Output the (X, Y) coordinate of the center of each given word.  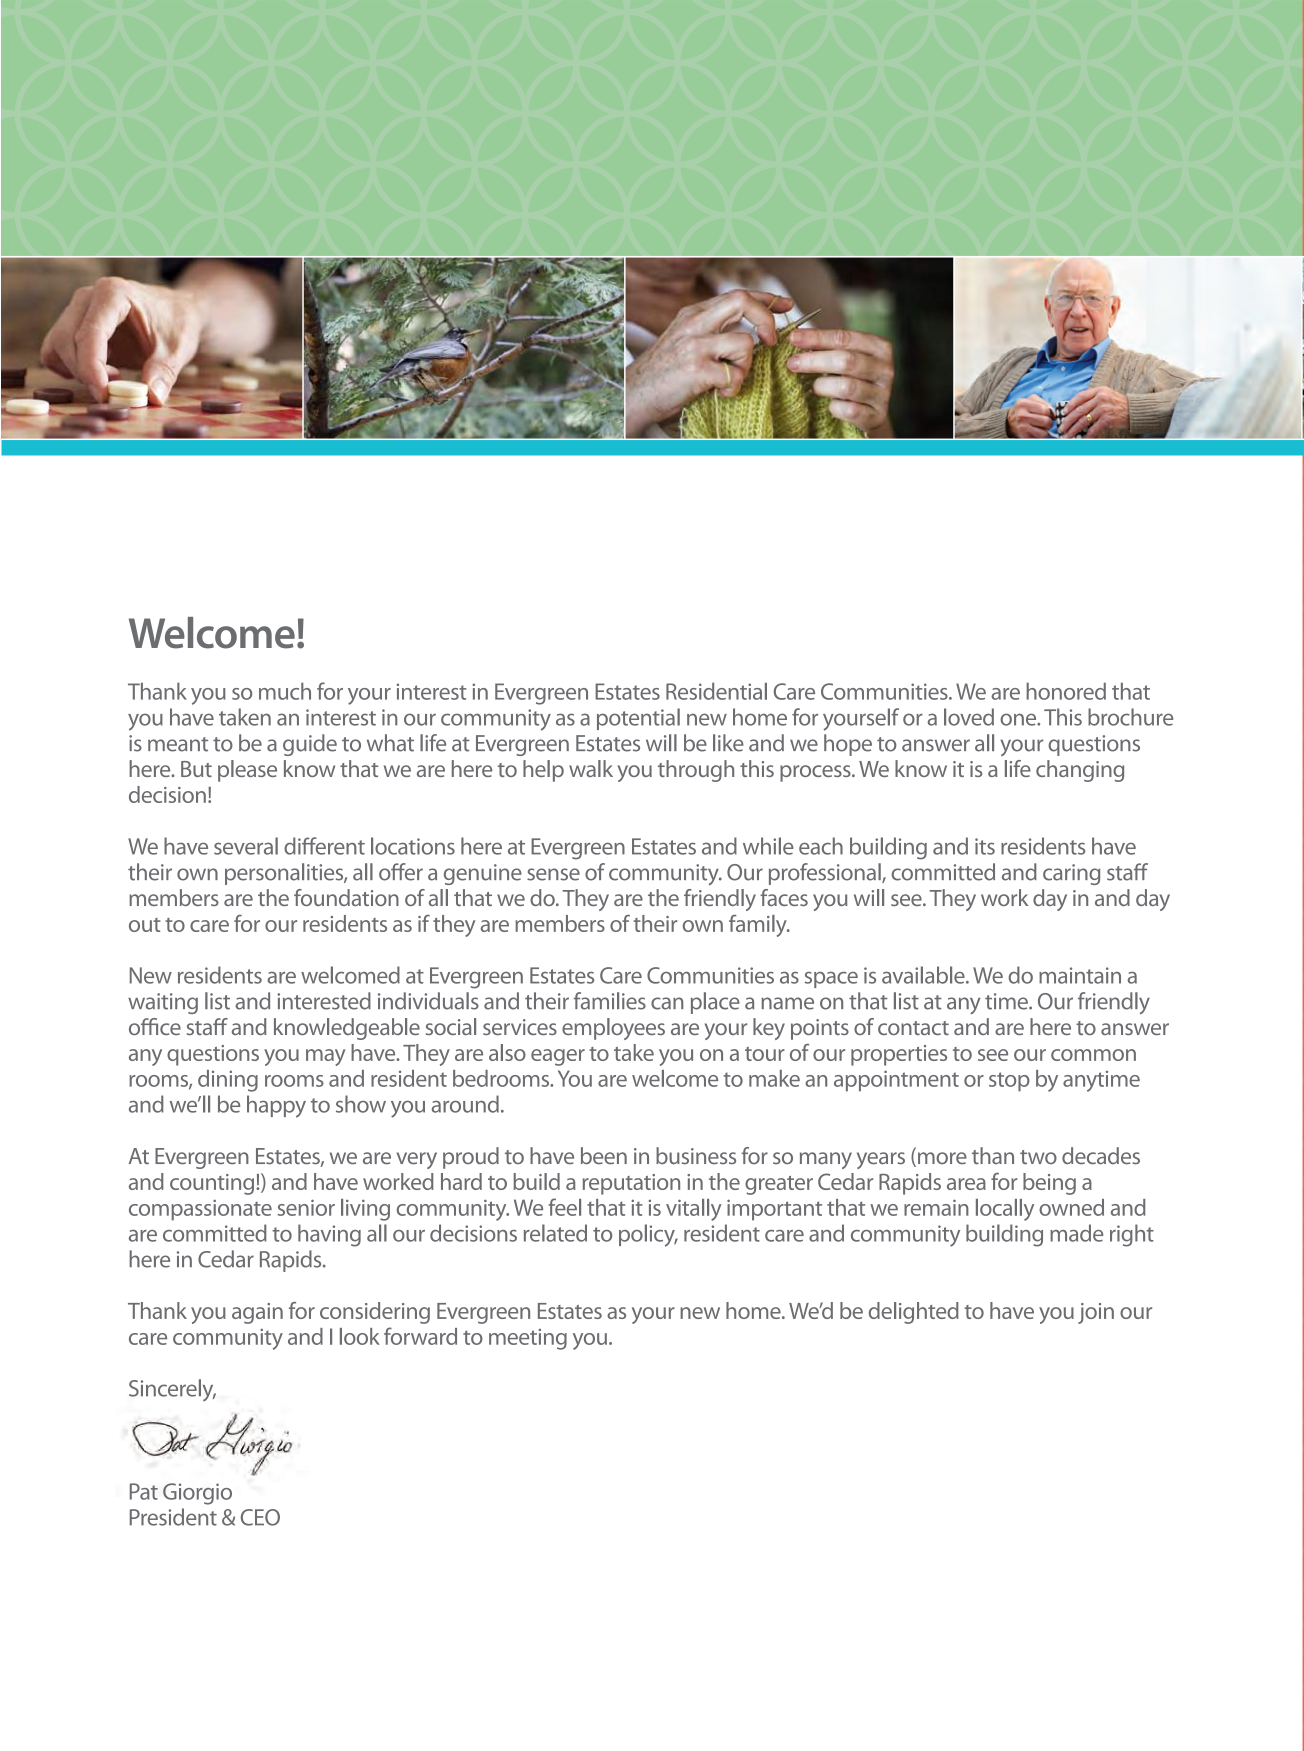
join (1096, 1313)
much (285, 691)
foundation (346, 897)
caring (1071, 874)
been (604, 1155)
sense (553, 874)
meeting (528, 1339)
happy (276, 1106)
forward (420, 1336)
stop (1009, 1082)
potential (638, 719)
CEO (260, 1517)
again (257, 1313)
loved (969, 717)
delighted (914, 1313)
